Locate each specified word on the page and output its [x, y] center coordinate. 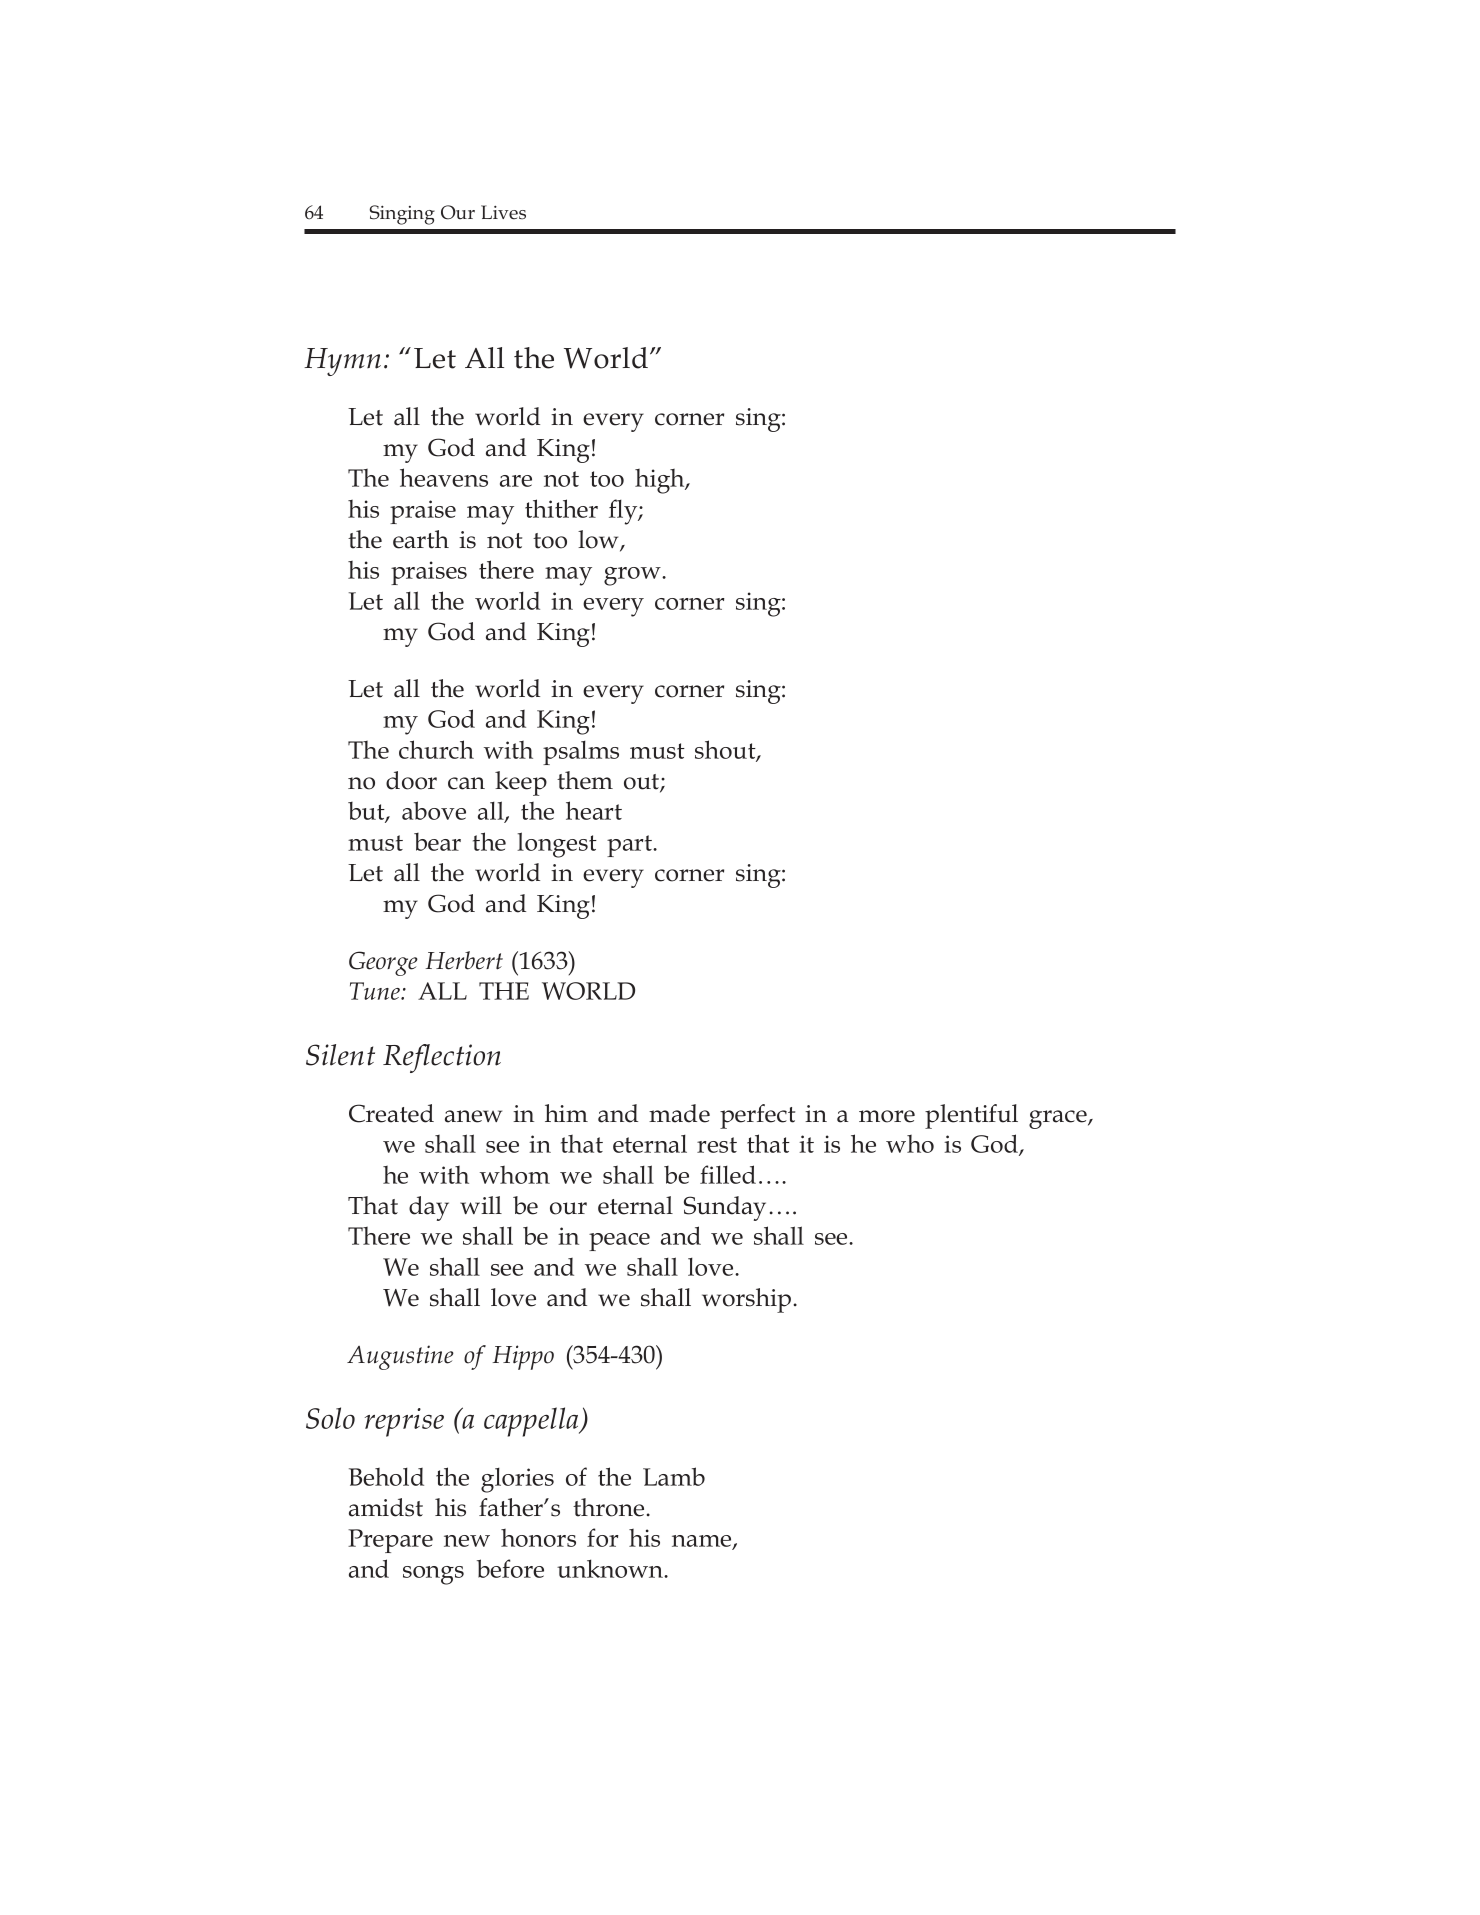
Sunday [725, 1208]
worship [746, 1300]
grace [1059, 1119]
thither [561, 508]
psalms [581, 753]
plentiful [971, 1116]
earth [421, 539]
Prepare [390, 1541]
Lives [503, 212]
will [481, 1205]
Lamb [674, 1476]
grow [633, 576]
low [599, 540]
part [631, 846]
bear [437, 842]
